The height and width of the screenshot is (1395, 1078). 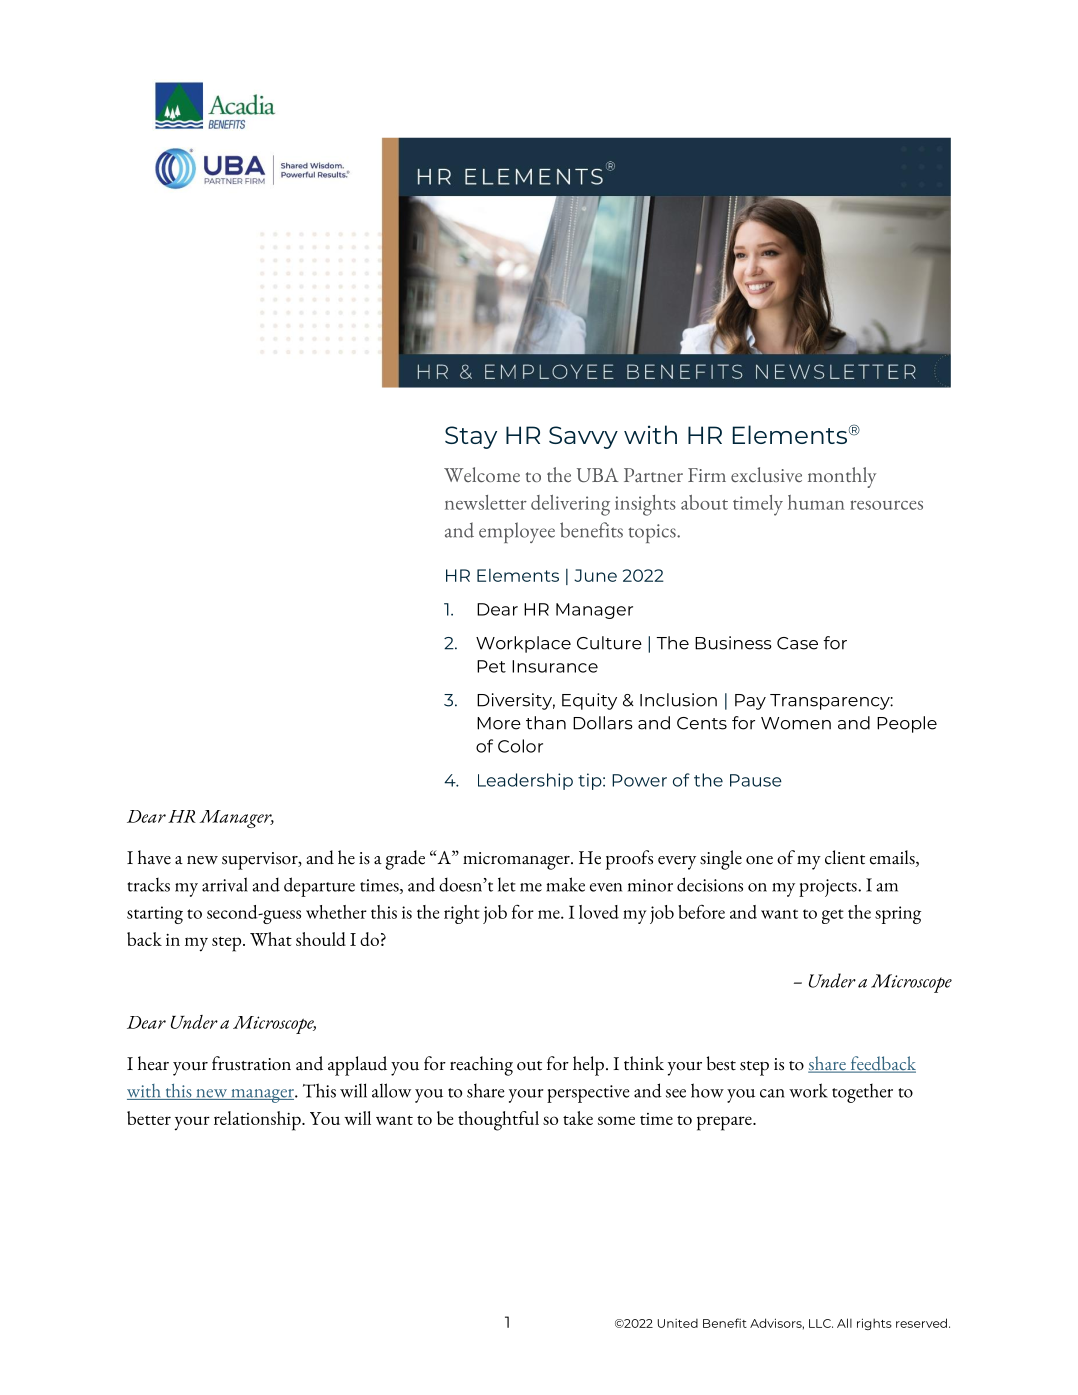 What do you see at coordinates (842, 477) in the screenshot?
I see `monthly` at bounding box center [842, 477].
